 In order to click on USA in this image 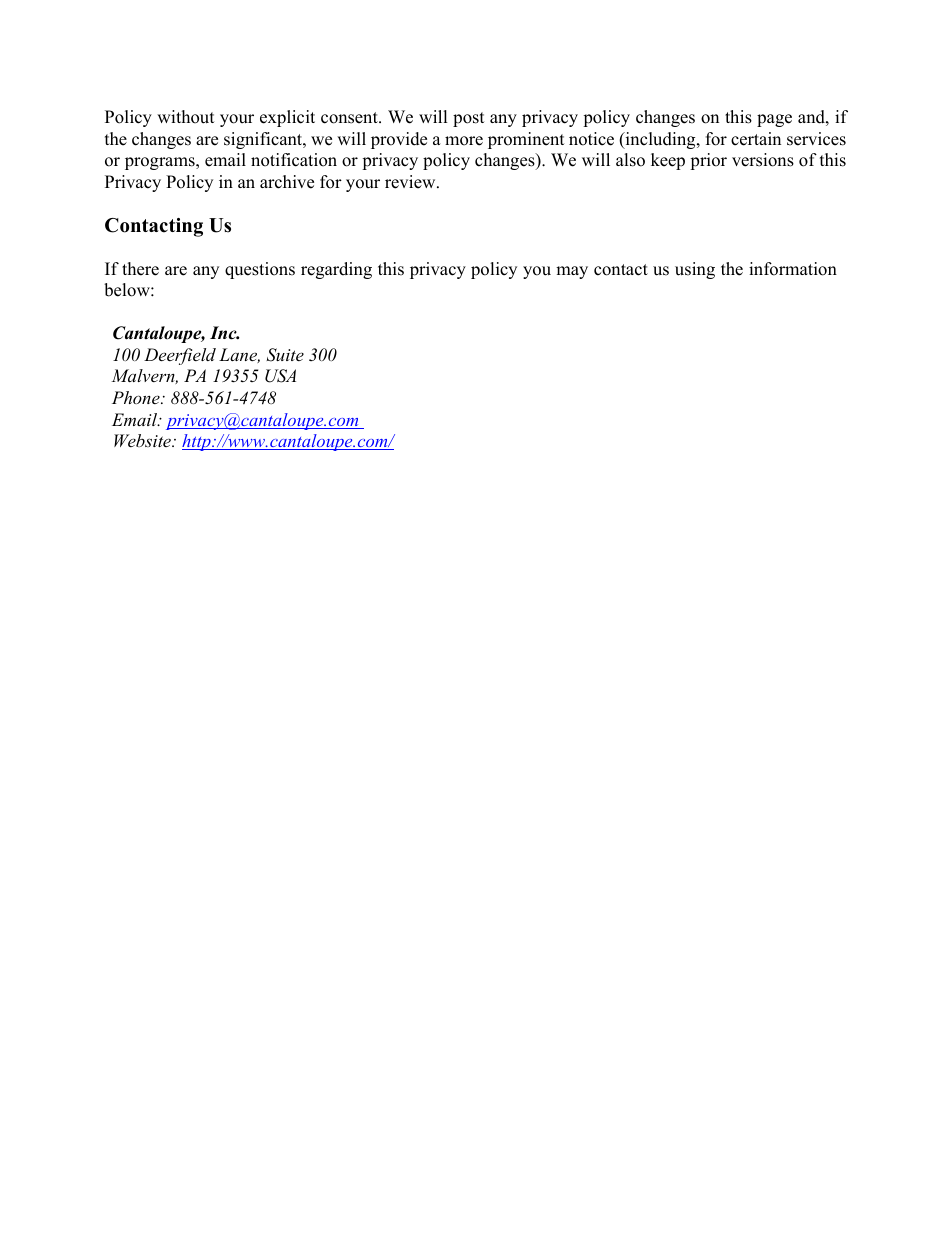, I will do `click(280, 376)`.
